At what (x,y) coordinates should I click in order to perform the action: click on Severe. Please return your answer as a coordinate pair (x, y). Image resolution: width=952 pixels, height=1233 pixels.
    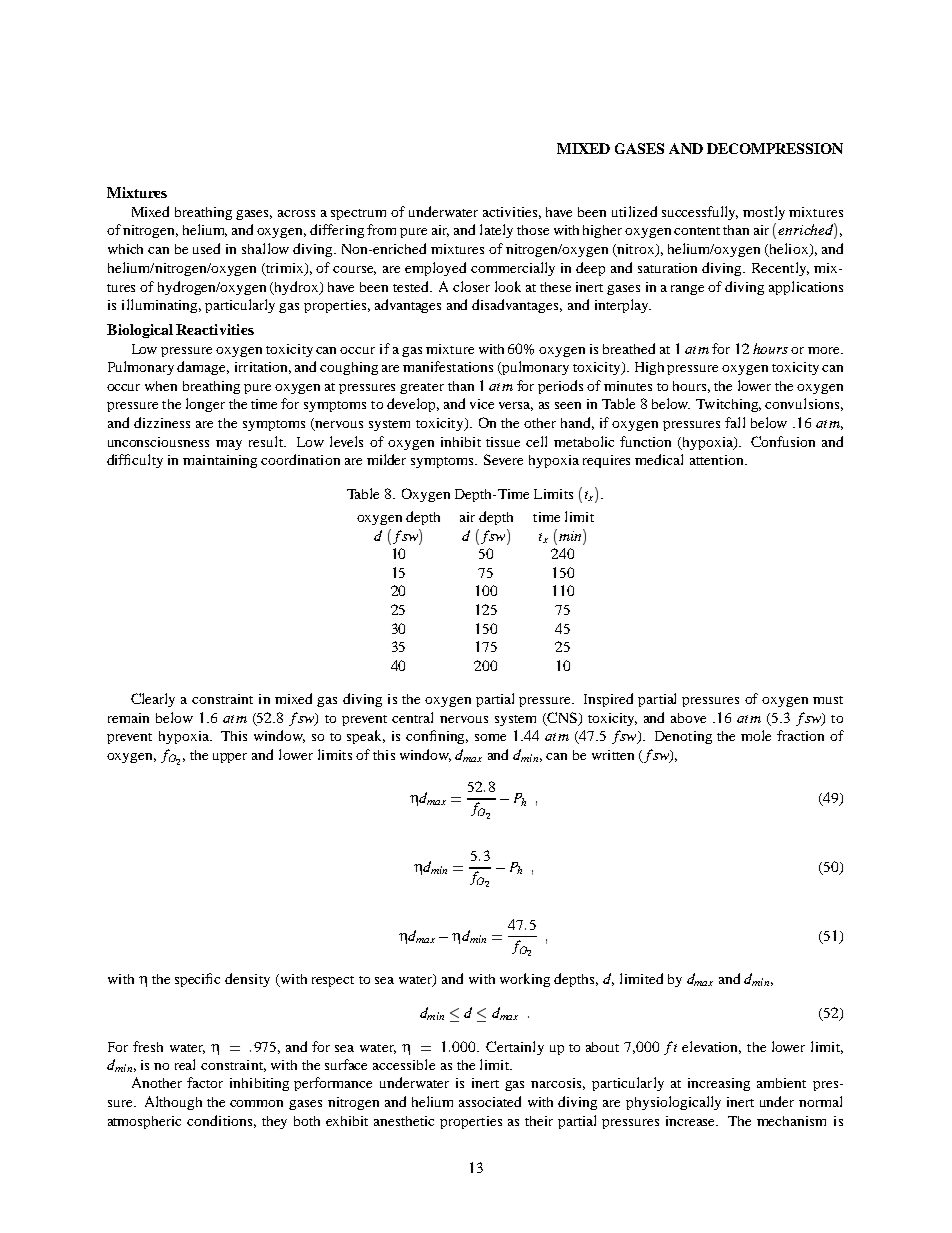
    Looking at the image, I should click on (503, 459).
